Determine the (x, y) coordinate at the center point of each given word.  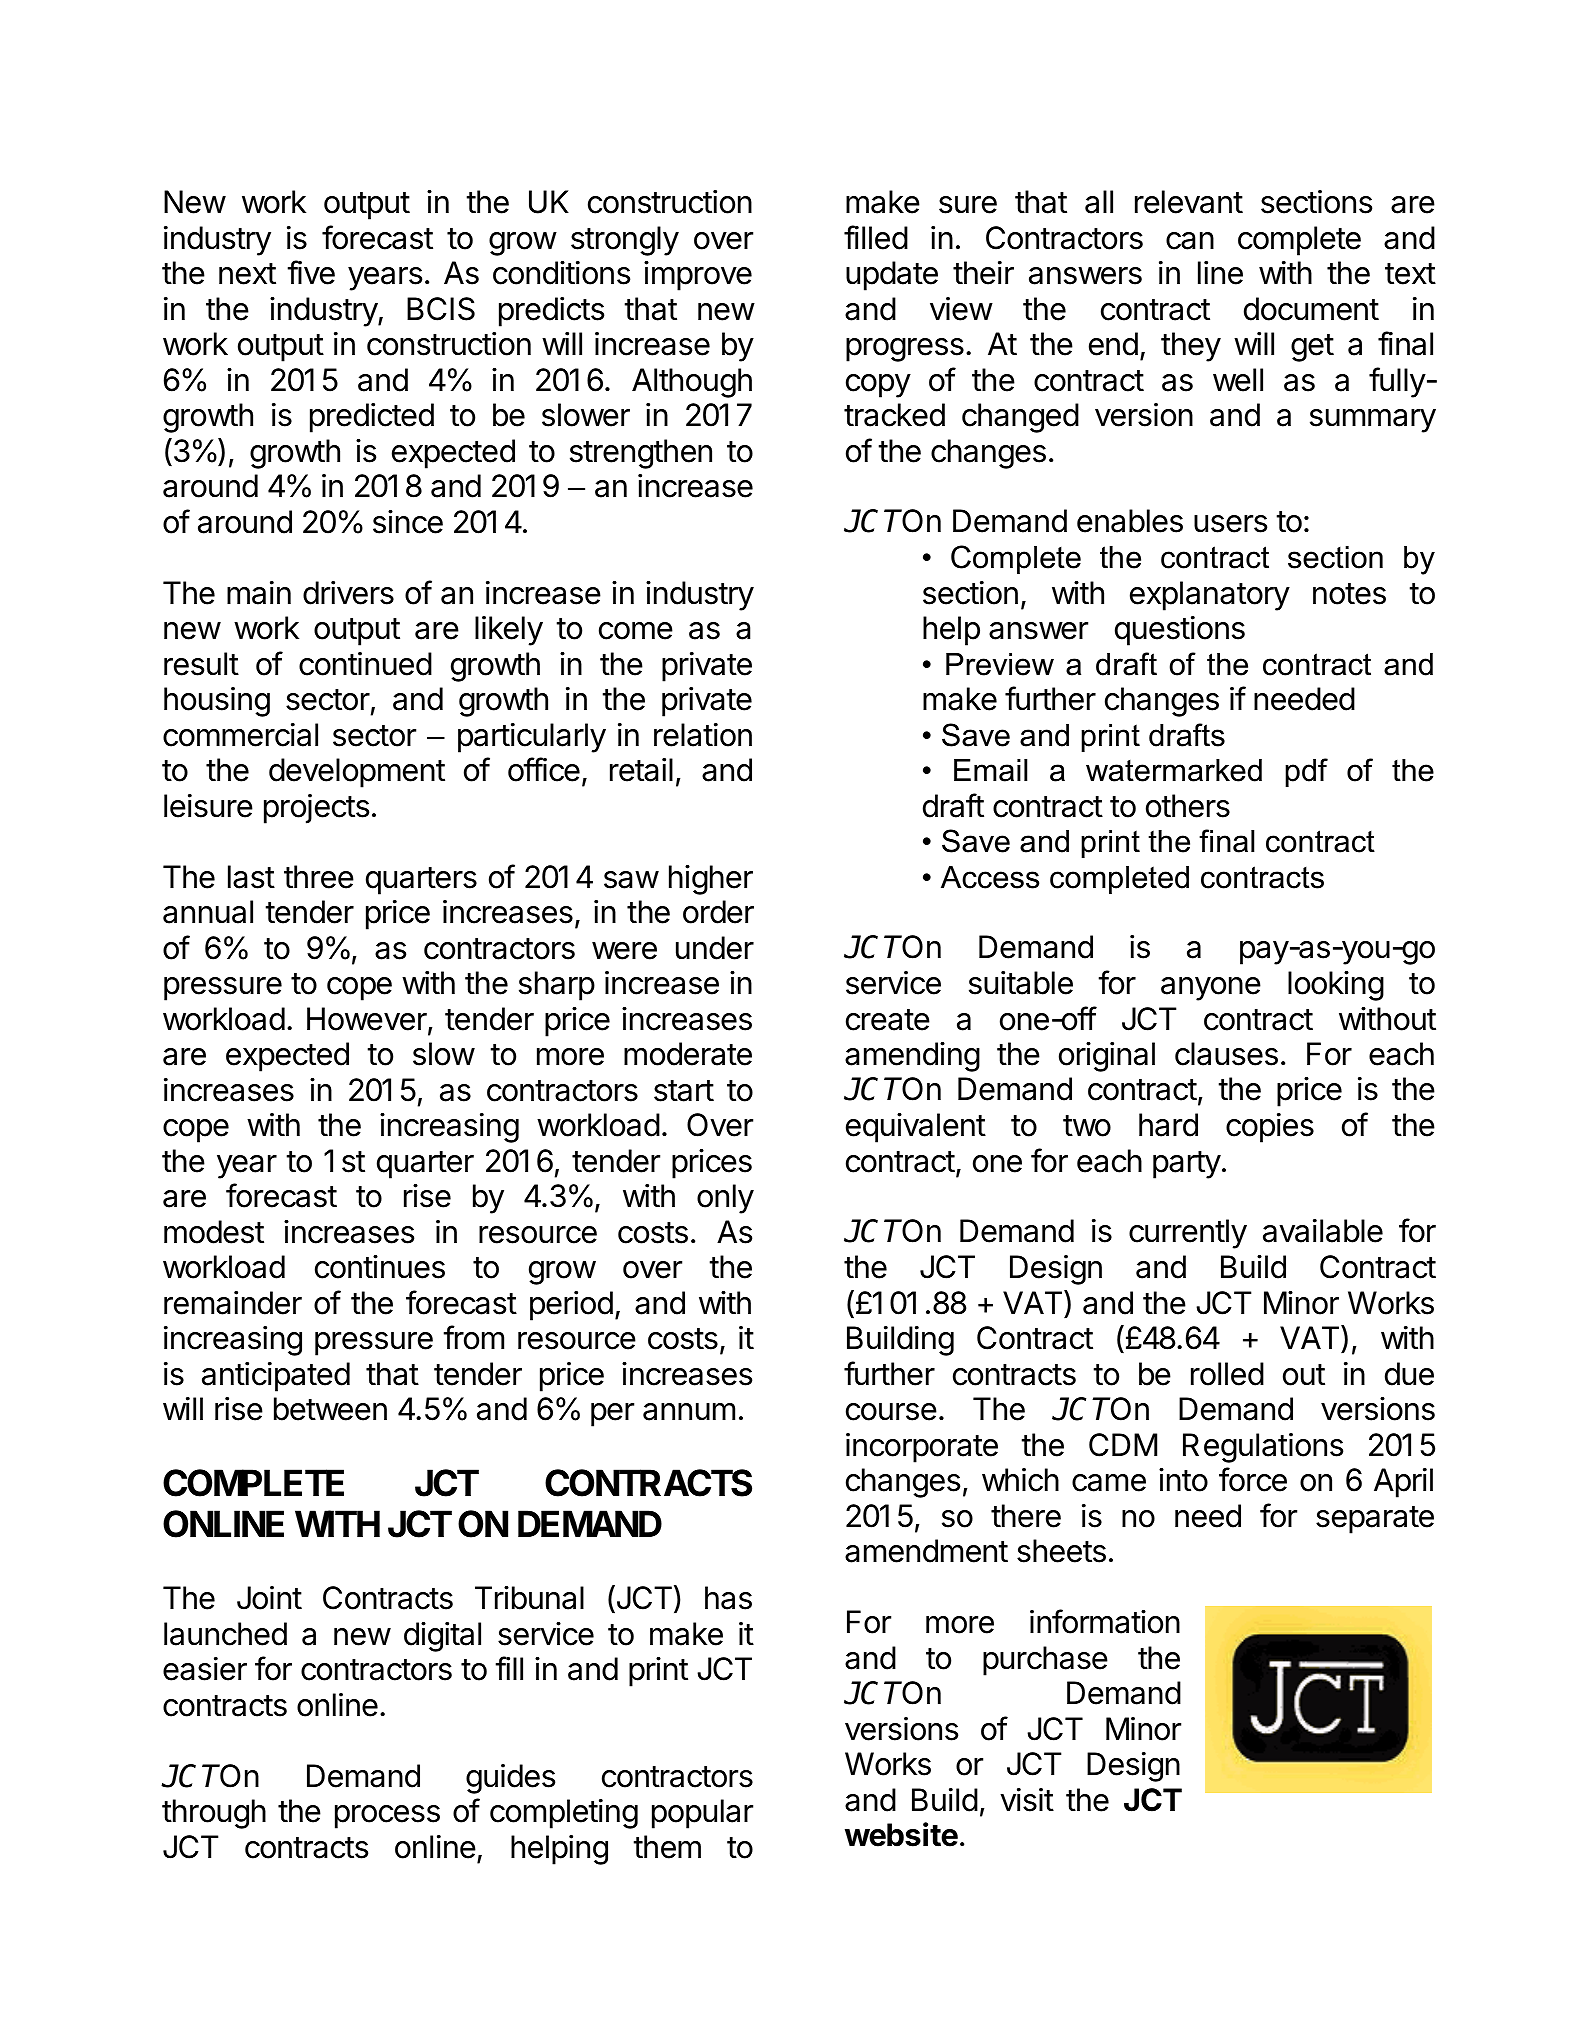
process (387, 1817)
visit (1027, 1800)
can (1190, 241)
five (311, 272)
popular (702, 1814)
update (892, 276)
